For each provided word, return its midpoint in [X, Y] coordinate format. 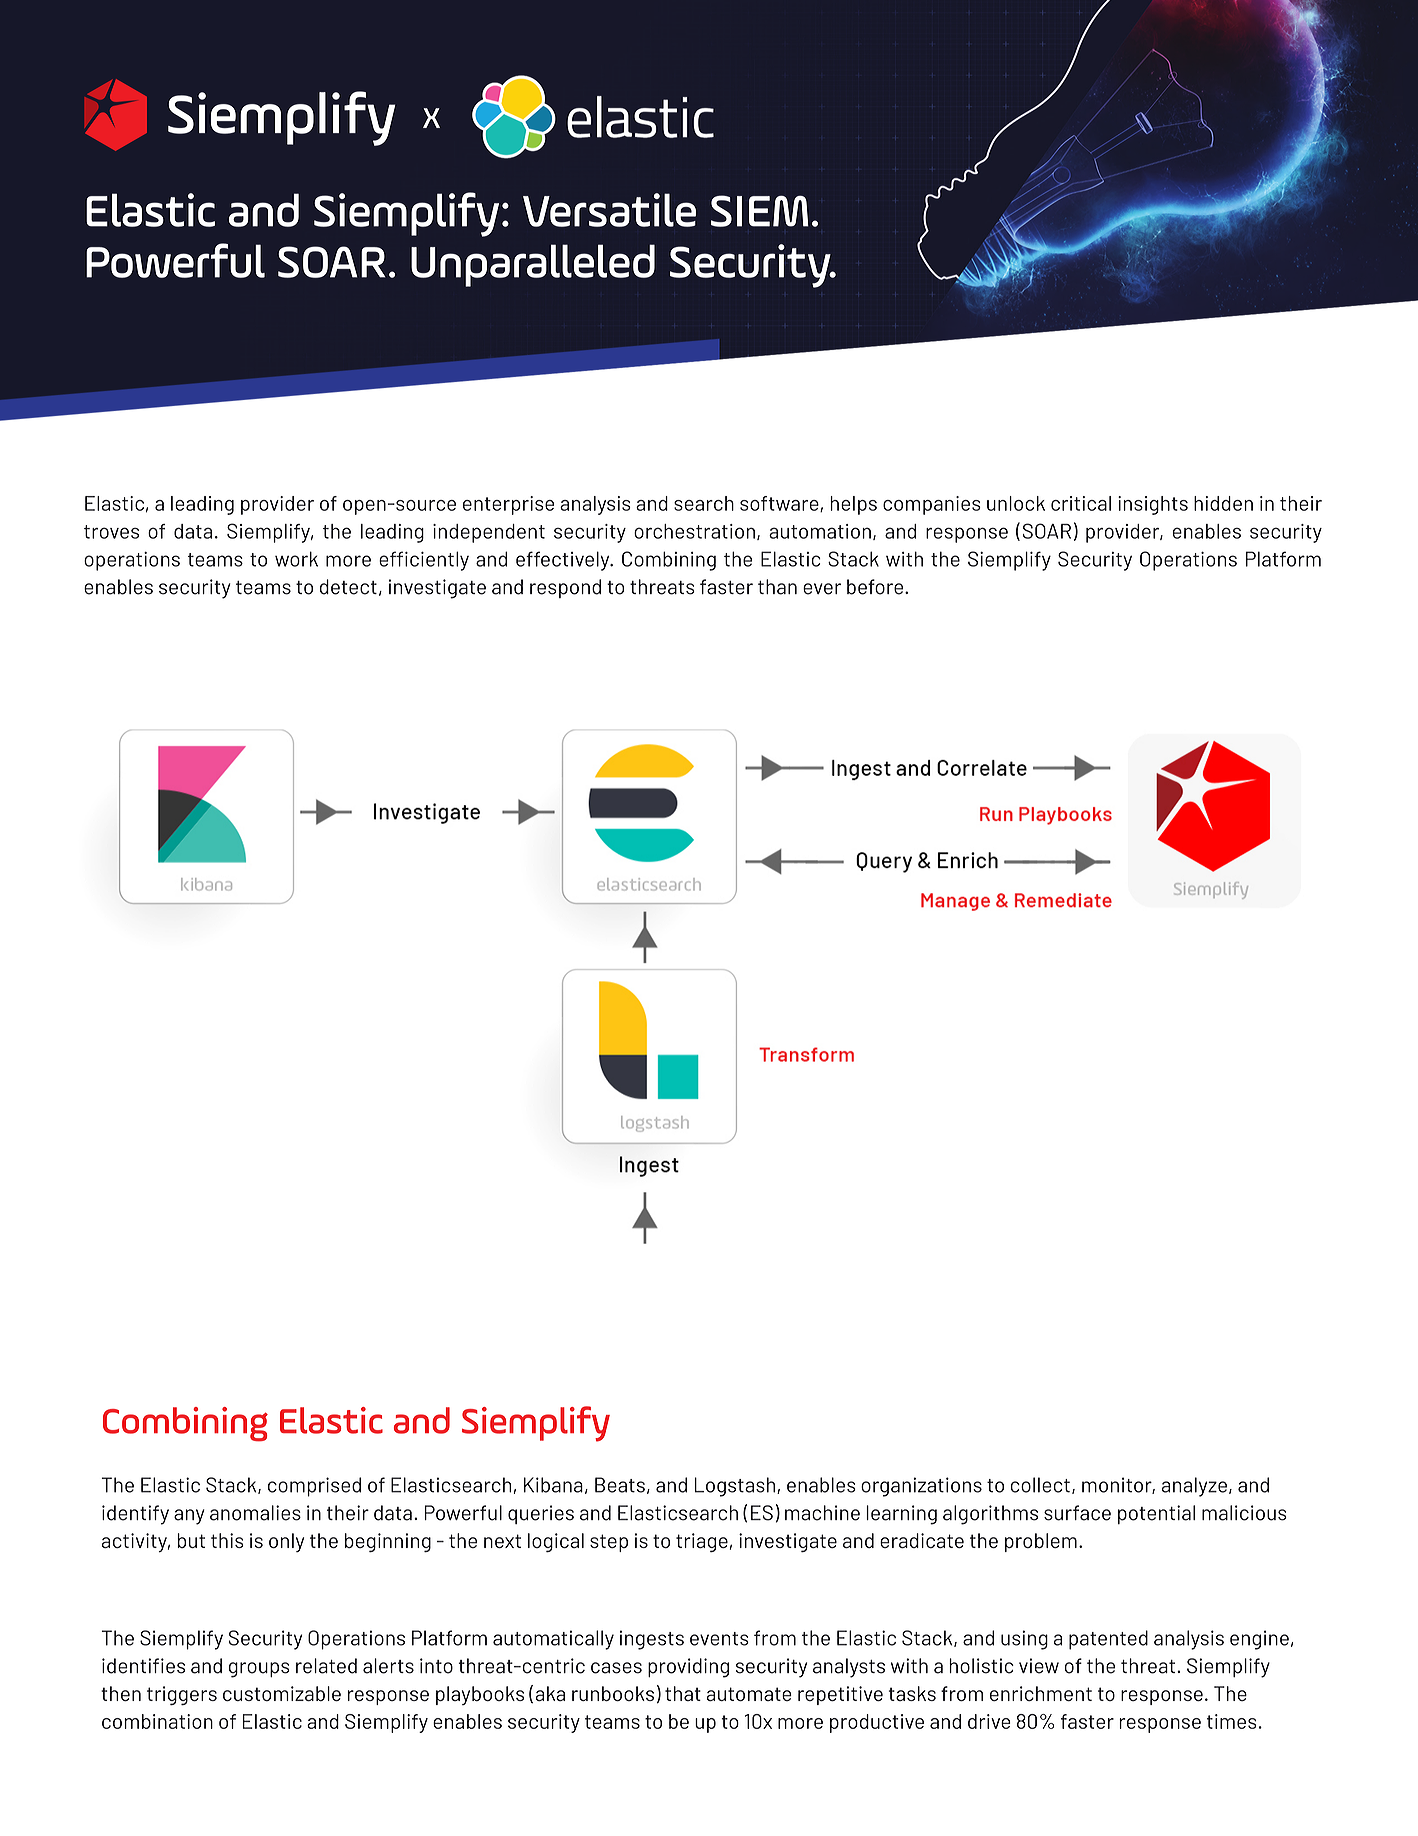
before [876, 587]
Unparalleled [533, 265]
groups [259, 1670]
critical [1081, 503]
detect [348, 587]
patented [1108, 1640]
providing [688, 1668]
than [777, 587]
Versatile [609, 210]
